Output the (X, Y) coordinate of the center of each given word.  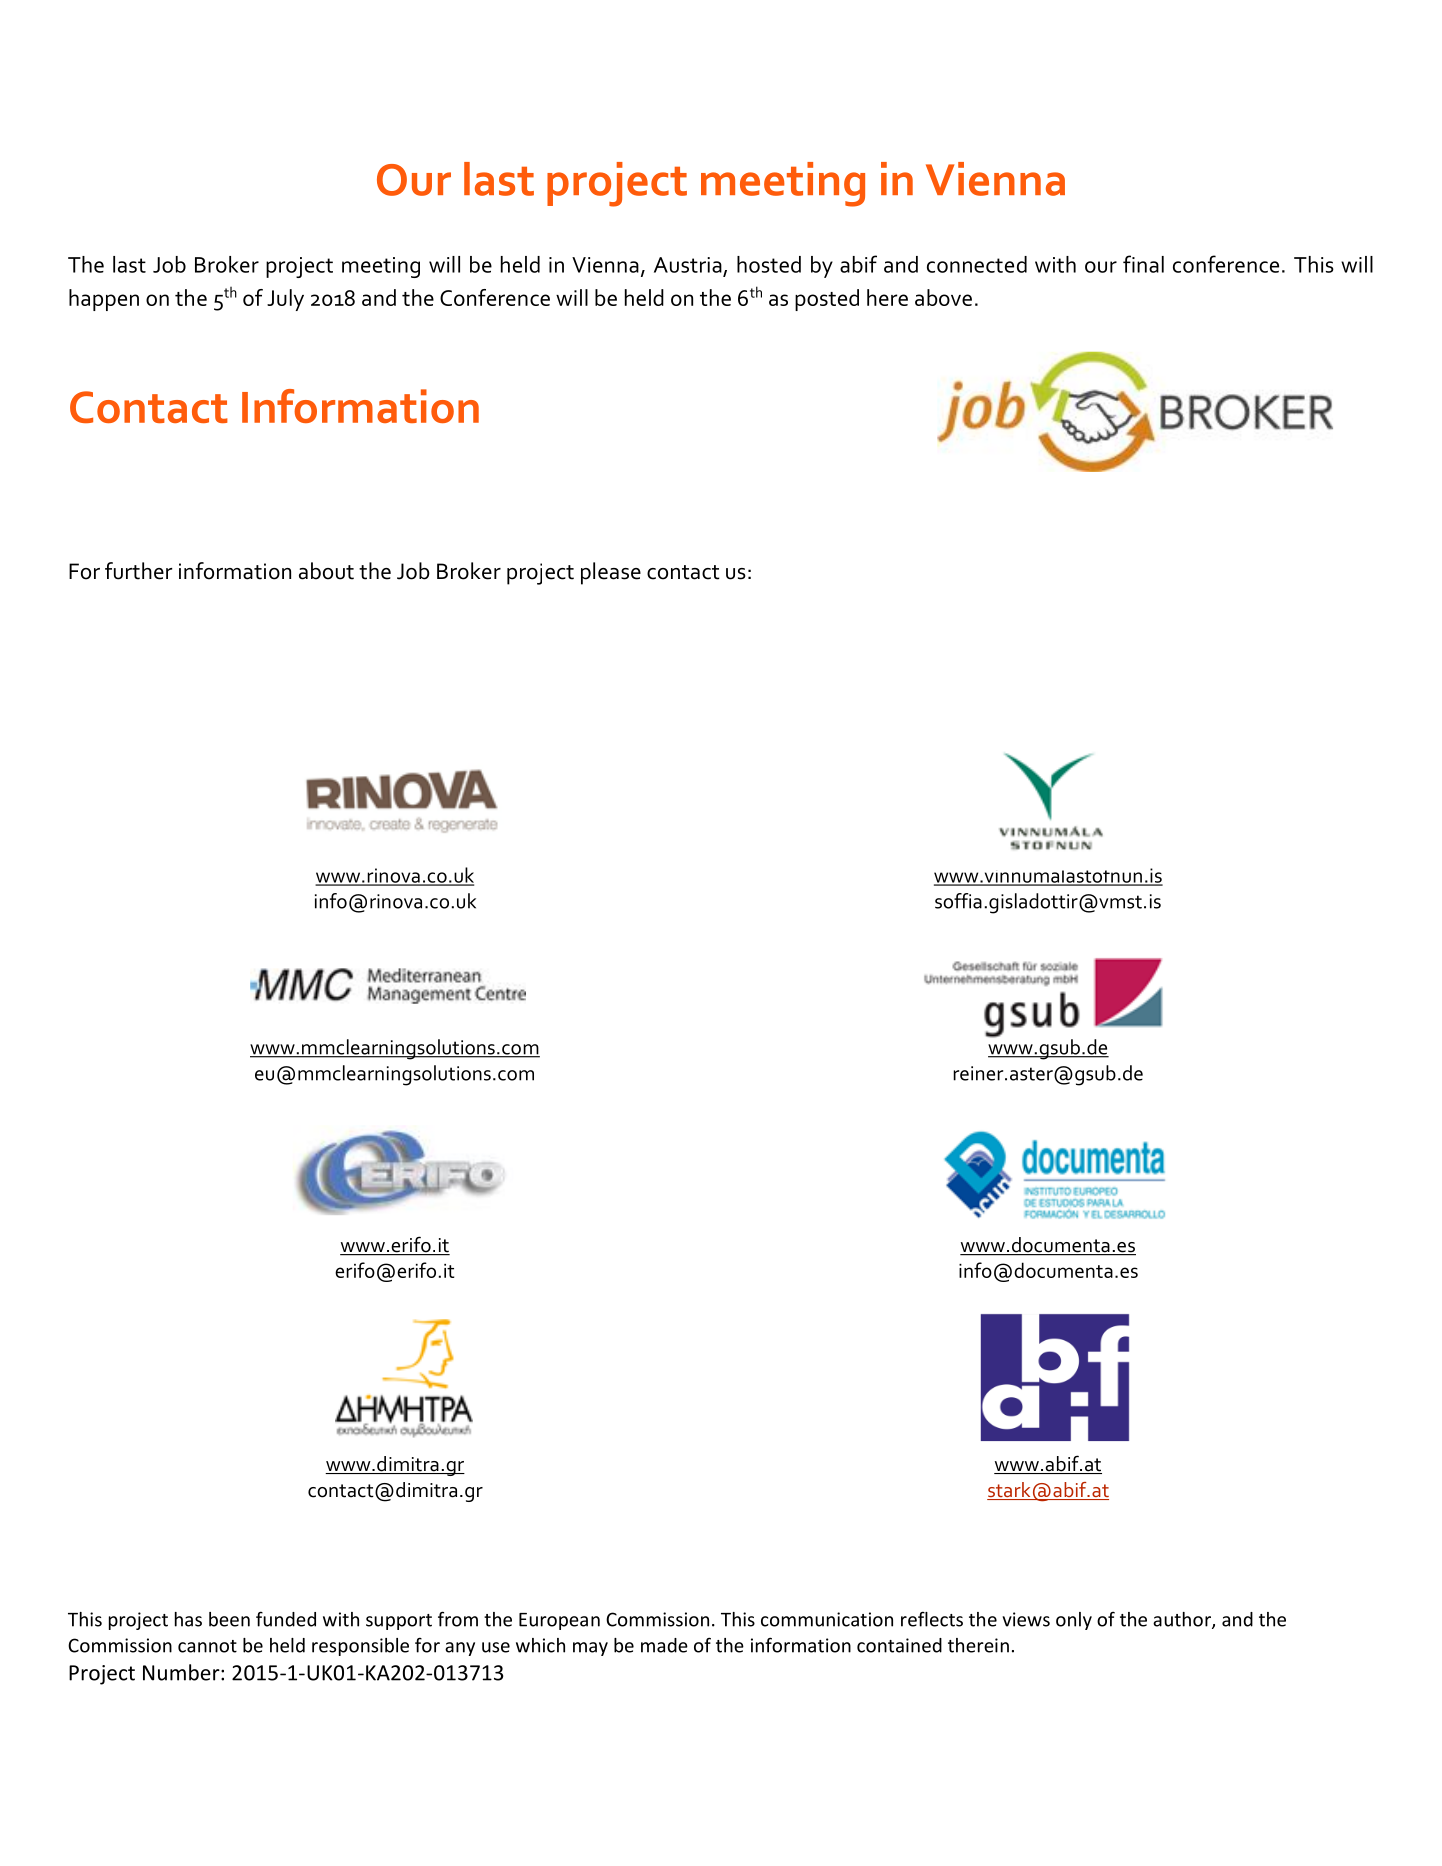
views (1026, 1619)
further (138, 571)
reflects (932, 1619)
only (1074, 1621)
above (943, 297)
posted (827, 300)
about (326, 571)
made (664, 1645)
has (188, 1619)
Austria (688, 265)
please (611, 573)
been (229, 1619)
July (285, 300)
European (559, 1621)
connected (977, 264)
